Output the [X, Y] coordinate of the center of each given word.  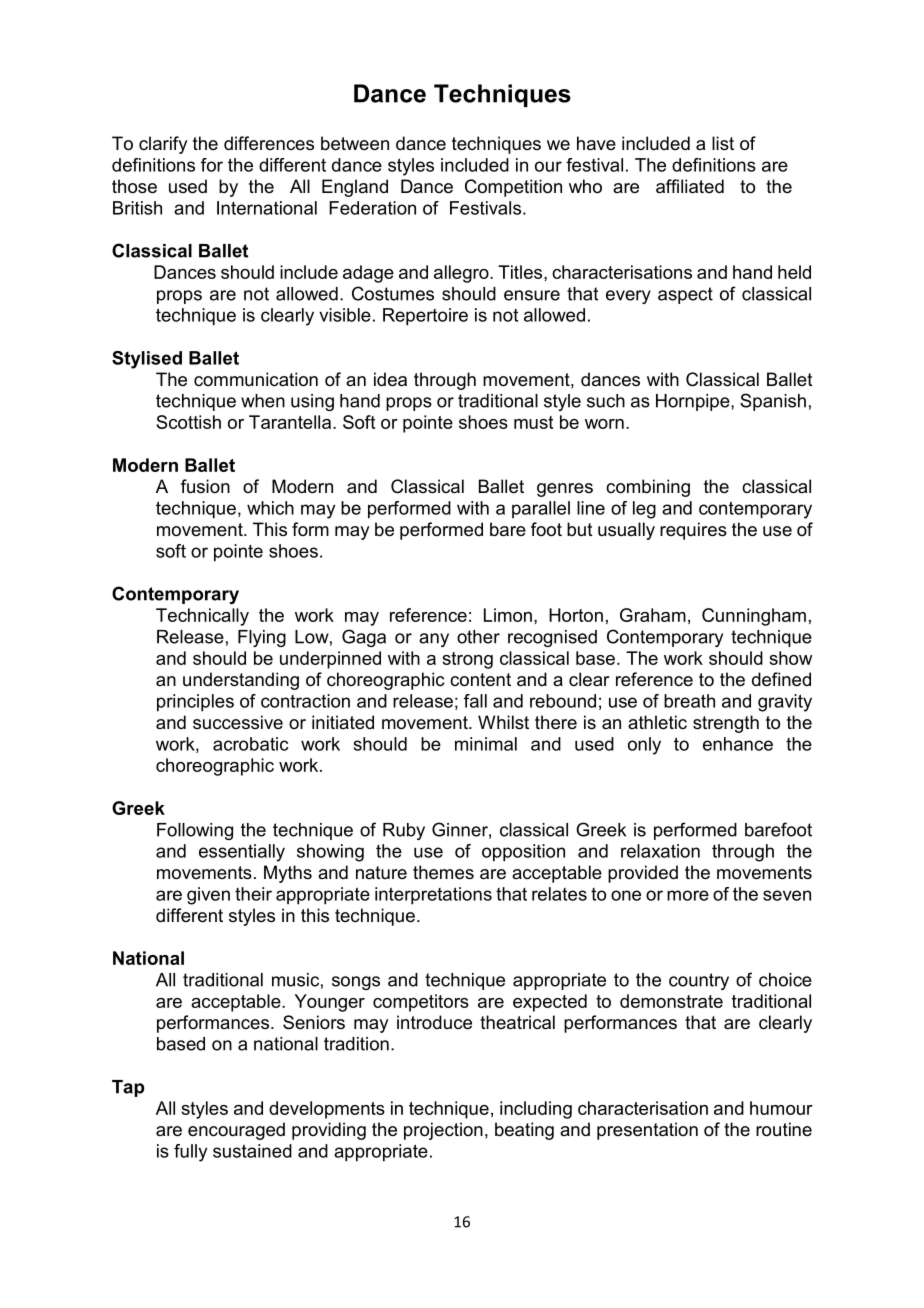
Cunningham [754, 617]
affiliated [690, 186]
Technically [202, 617]
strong [467, 660]
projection [443, 1131]
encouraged [236, 1131]
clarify [163, 145]
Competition [513, 188]
